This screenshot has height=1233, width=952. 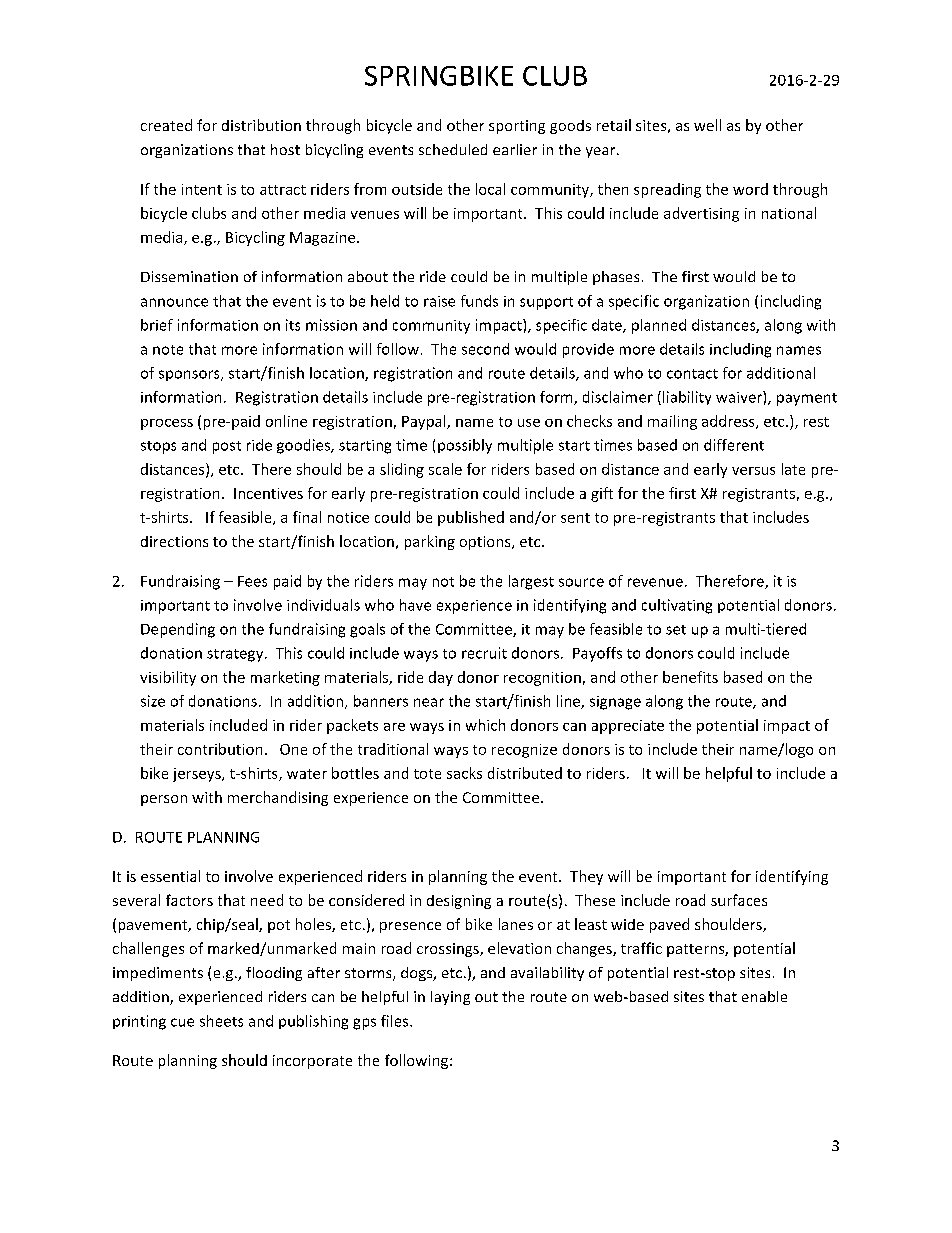 What do you see at coordinates (690, 677) in the screenshot?
I see `benefits` at bounding box center [690, 677].
